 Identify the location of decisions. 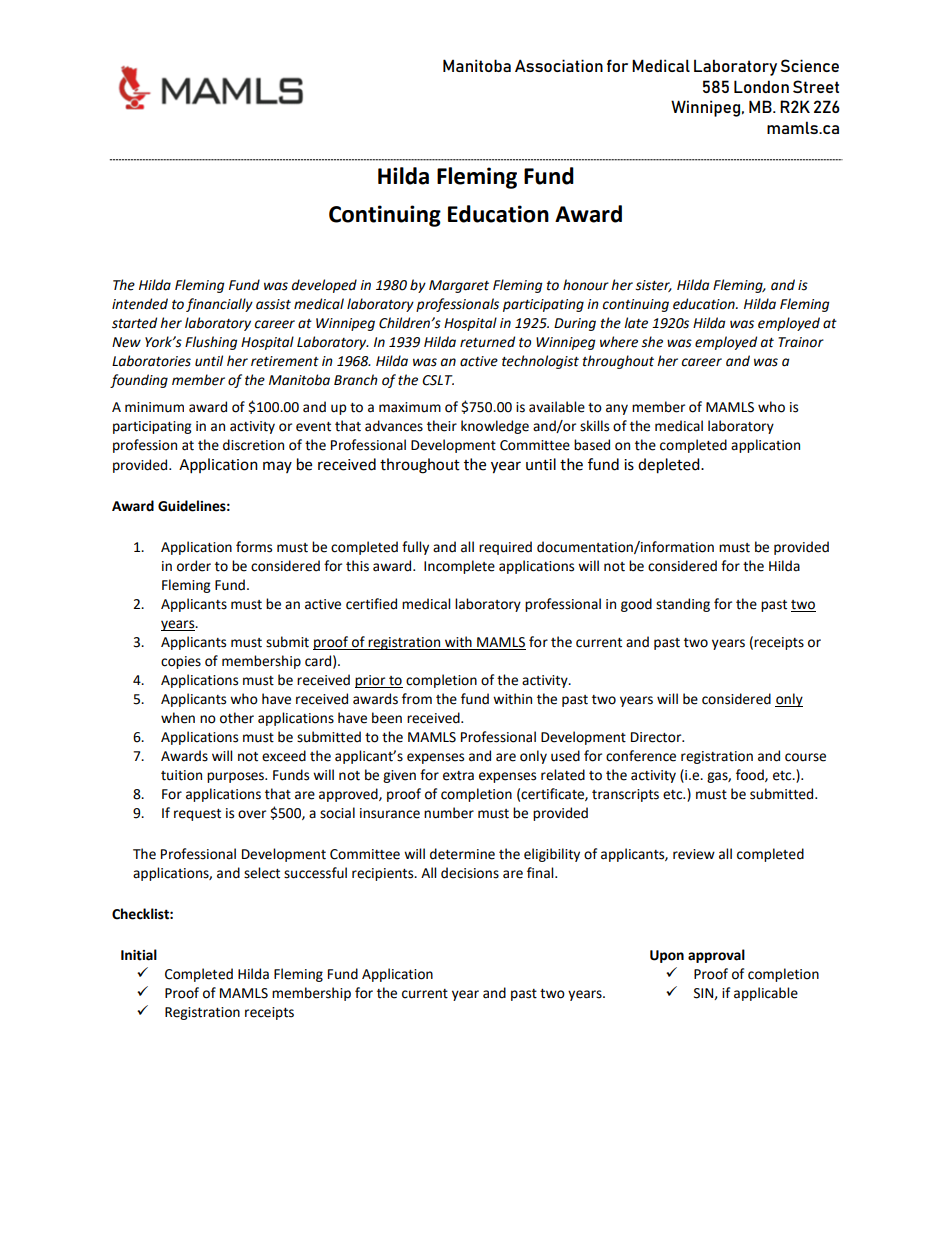
(470, 873).
